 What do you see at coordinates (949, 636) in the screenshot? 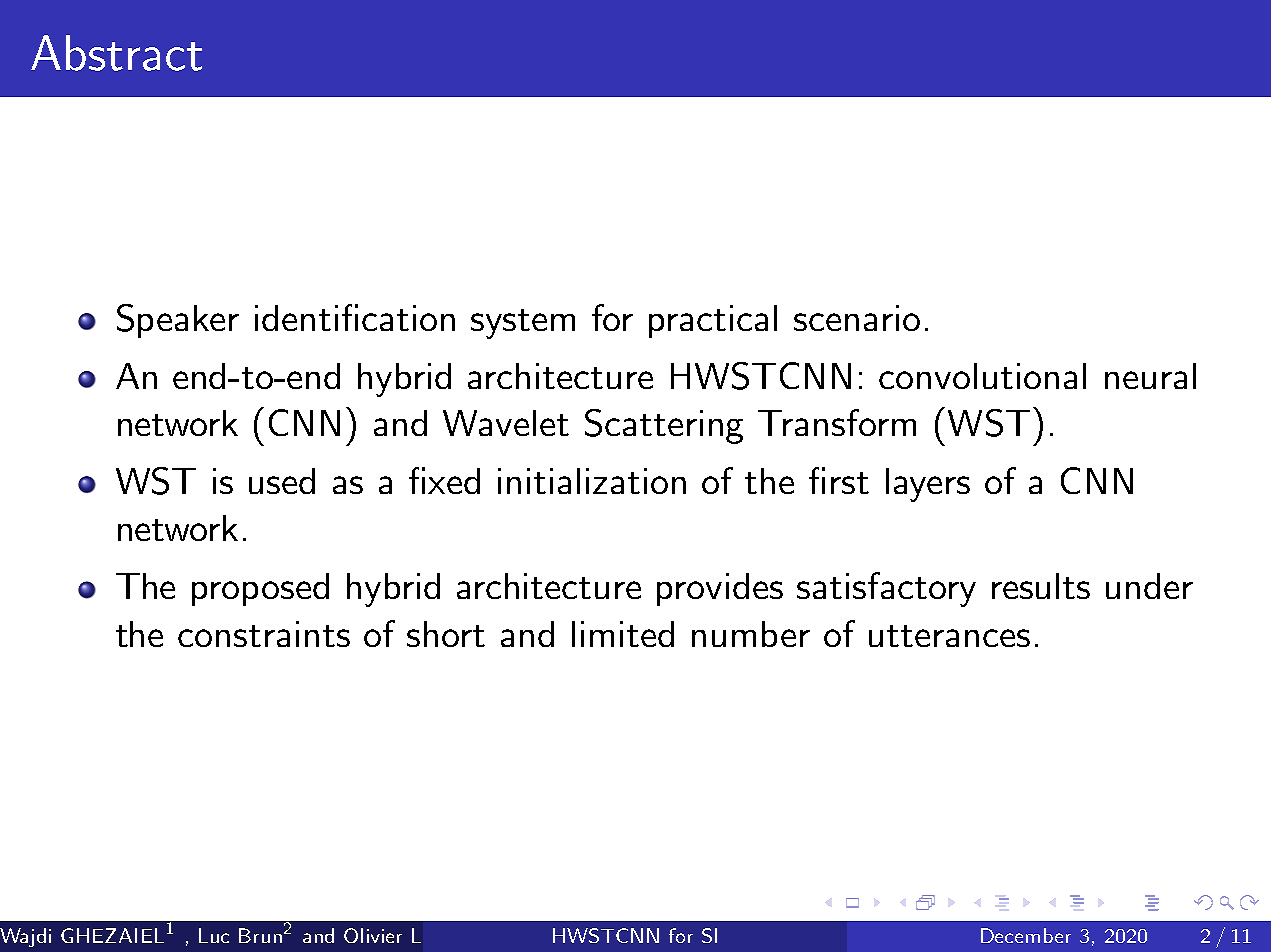
I see `utterances` at bounding box center [949, 636].
